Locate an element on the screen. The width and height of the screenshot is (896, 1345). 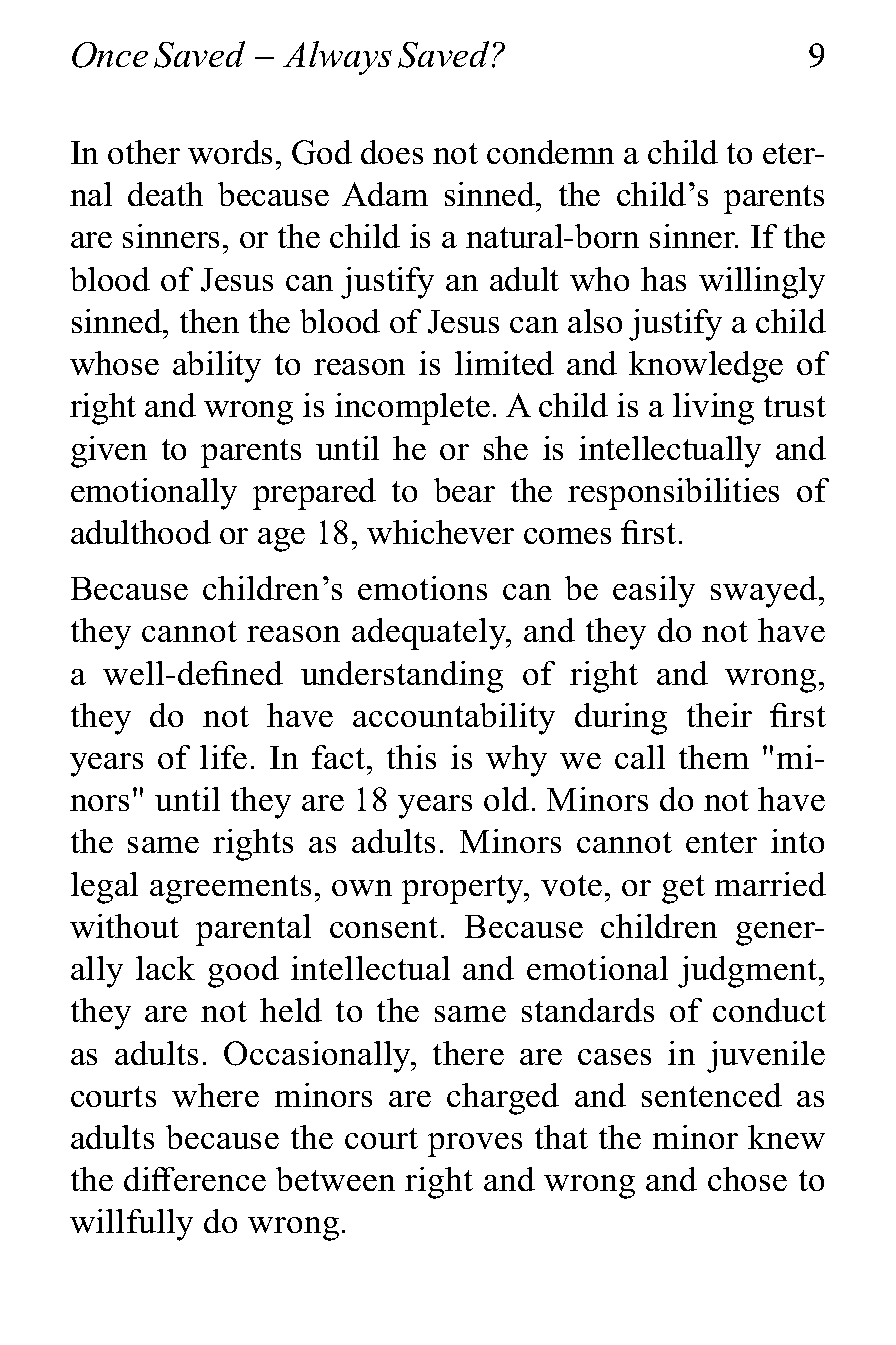
living is located at coordinates (713, 409).
